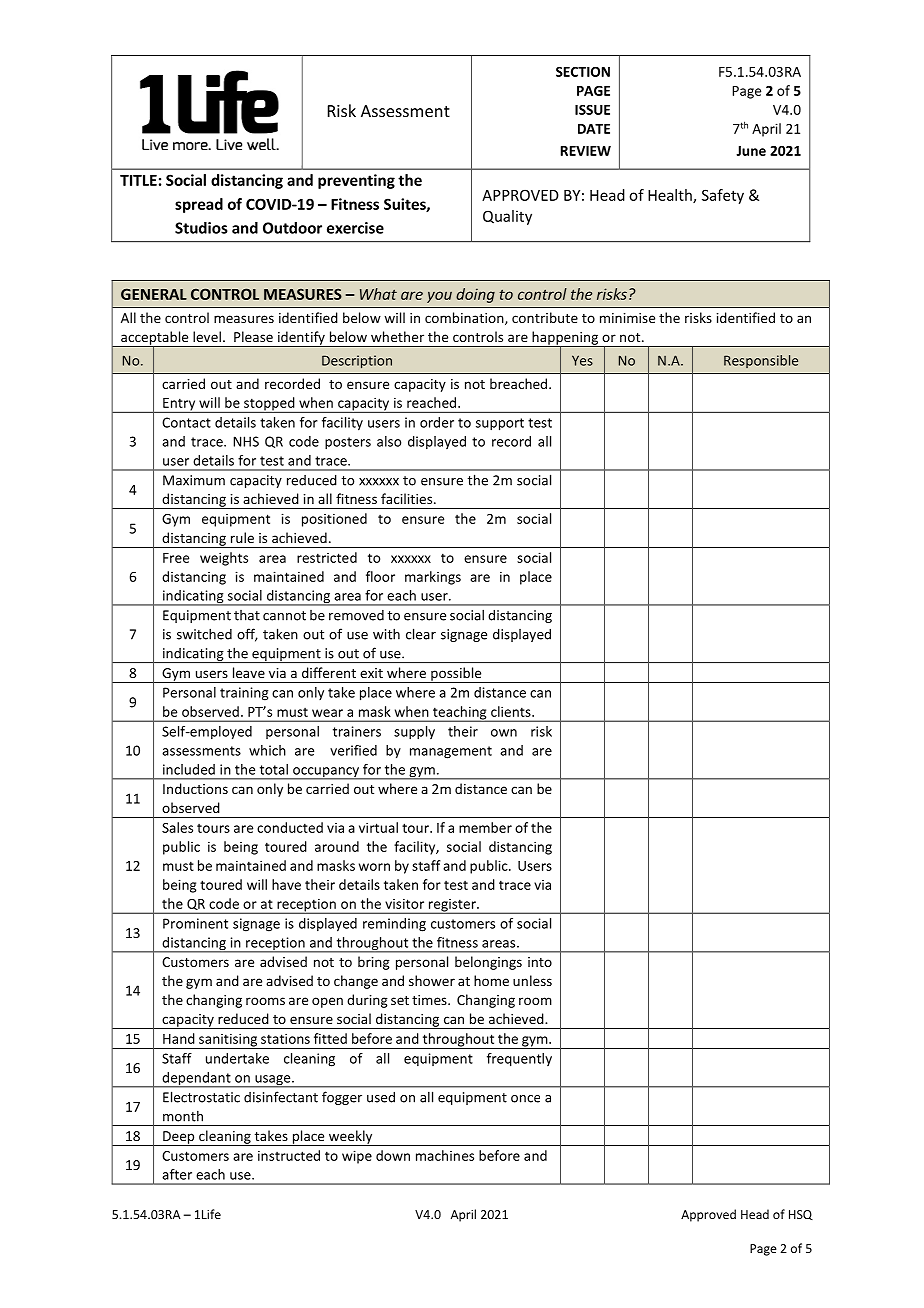  What do you see at coordinates (204, 634) in the page?
I see `switched` at bounding box center [204, 634].
